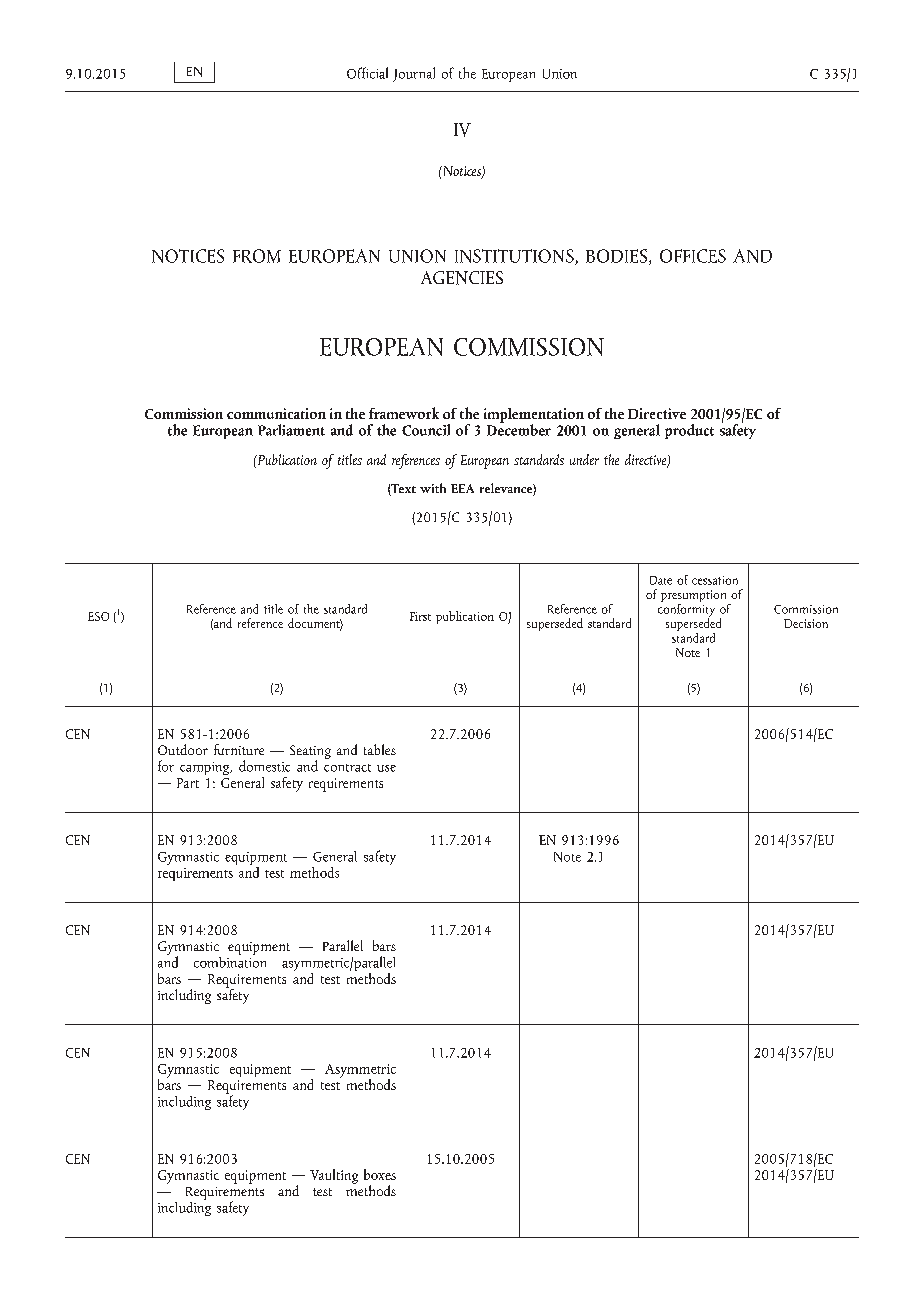 This image has height=1308, width=924. Describe the element at coordinates (806, 623) in the image. I see `Decision` at that location.
